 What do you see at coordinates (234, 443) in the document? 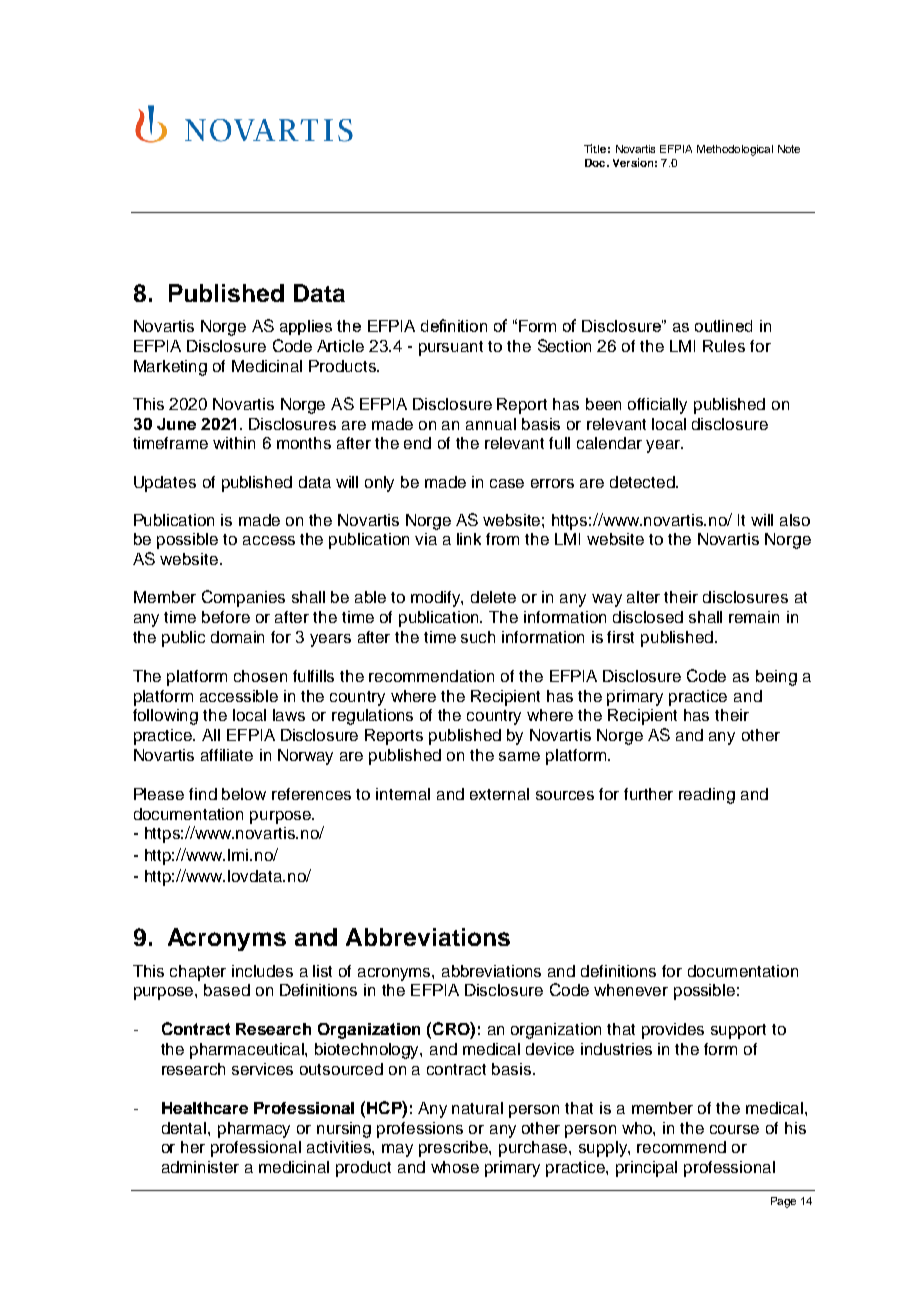
I see `within` at bounding box center [234, 443].
